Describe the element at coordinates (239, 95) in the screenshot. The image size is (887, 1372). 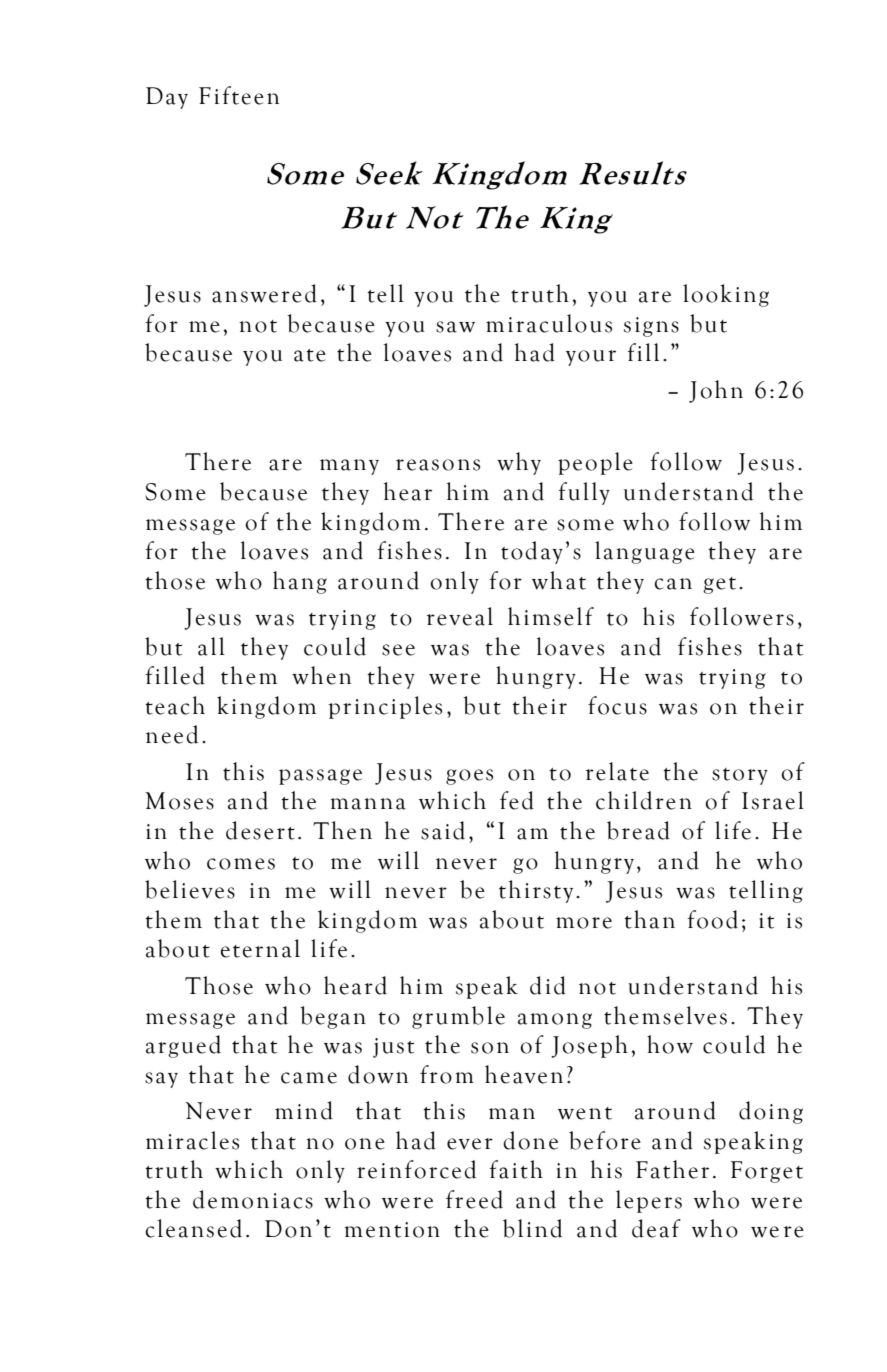
I see `Fifteen` at that location.
